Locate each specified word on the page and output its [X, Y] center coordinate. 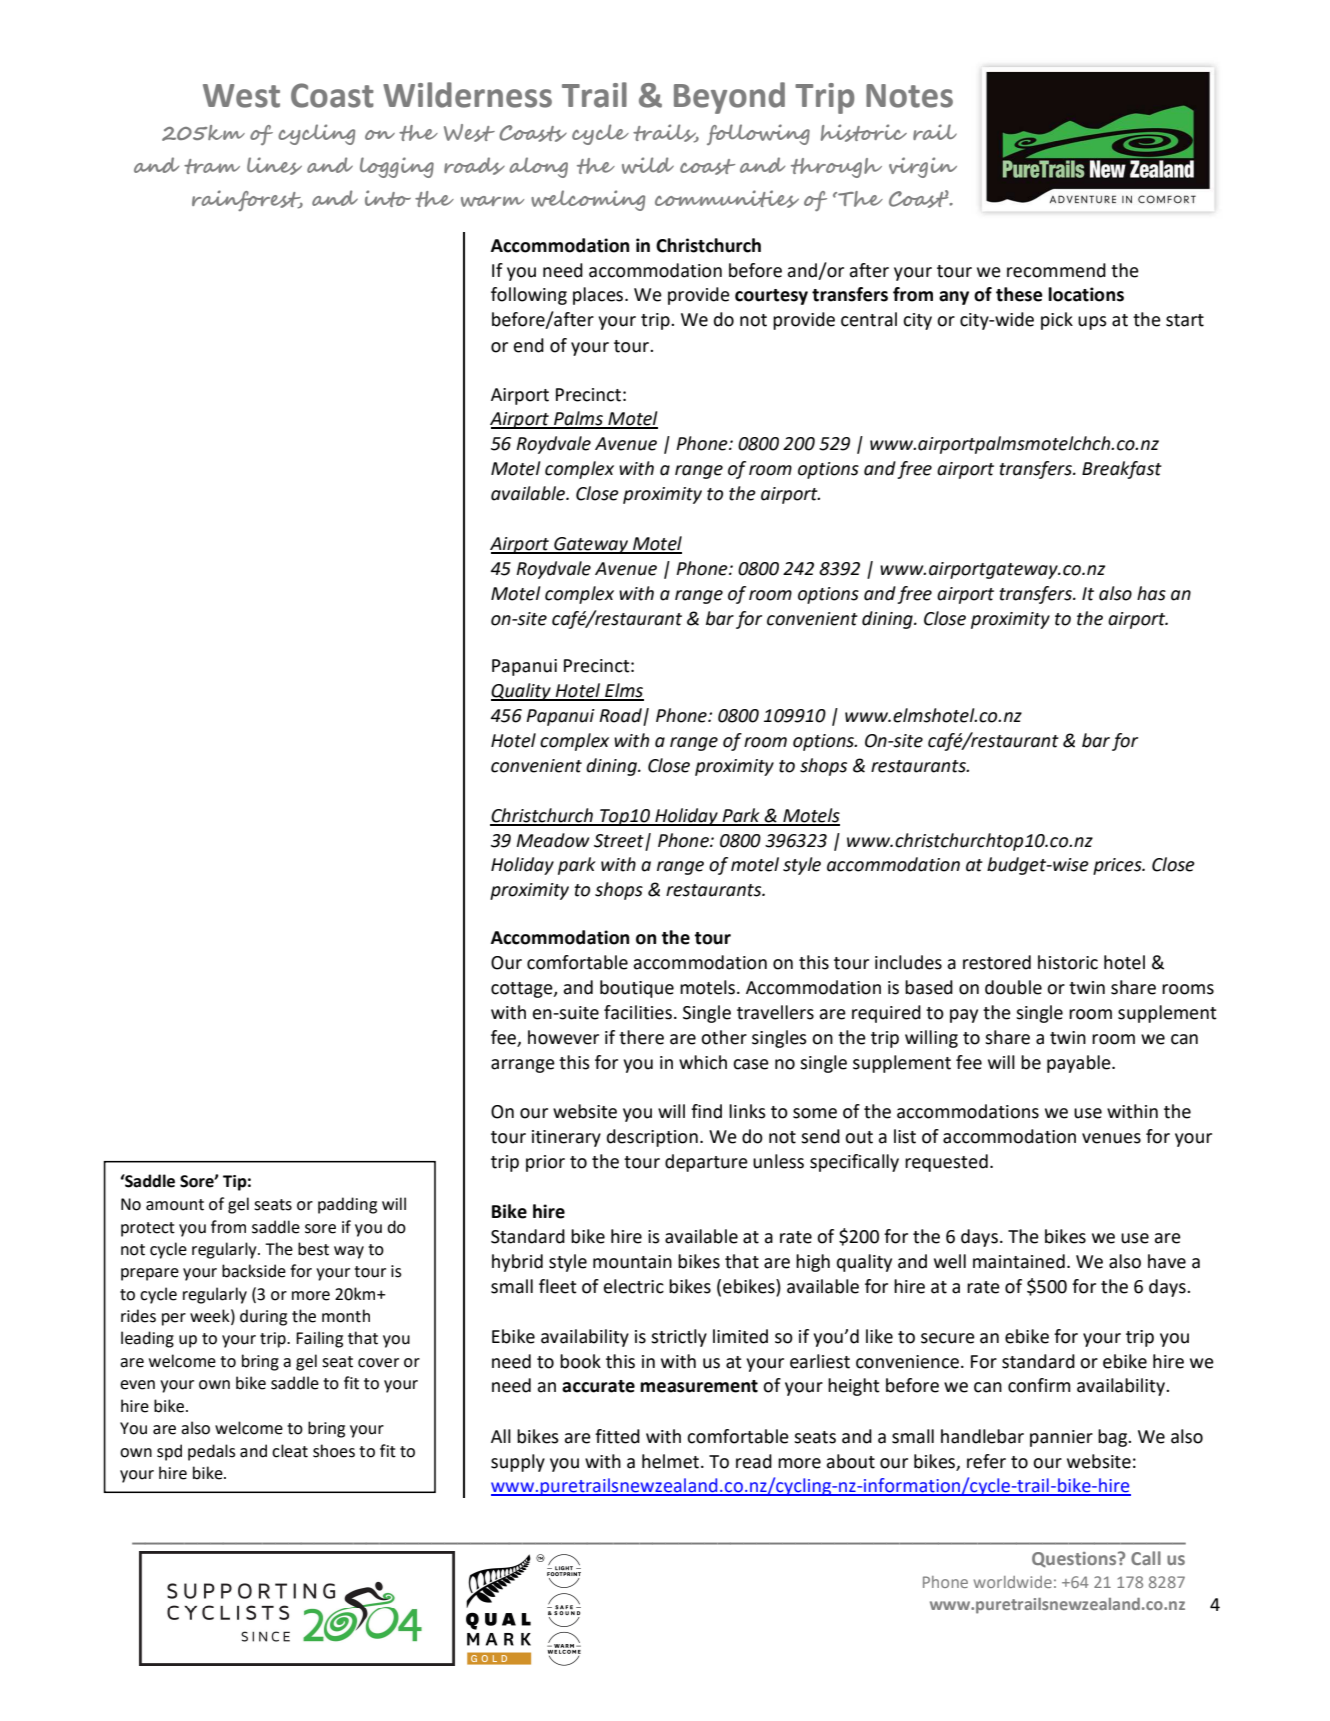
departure [706, 1163]
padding [347, 1205]
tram [212, 166]
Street [619, 841]
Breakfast [1122, 470]
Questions [1075, 1560]
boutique [637, 989]
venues [1111, 1138]
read [754, 1461]
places [599, 296]
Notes [909, 96]
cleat [290, 1451]
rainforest [247, 200]
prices [1118, 866]
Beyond [729, 98]
